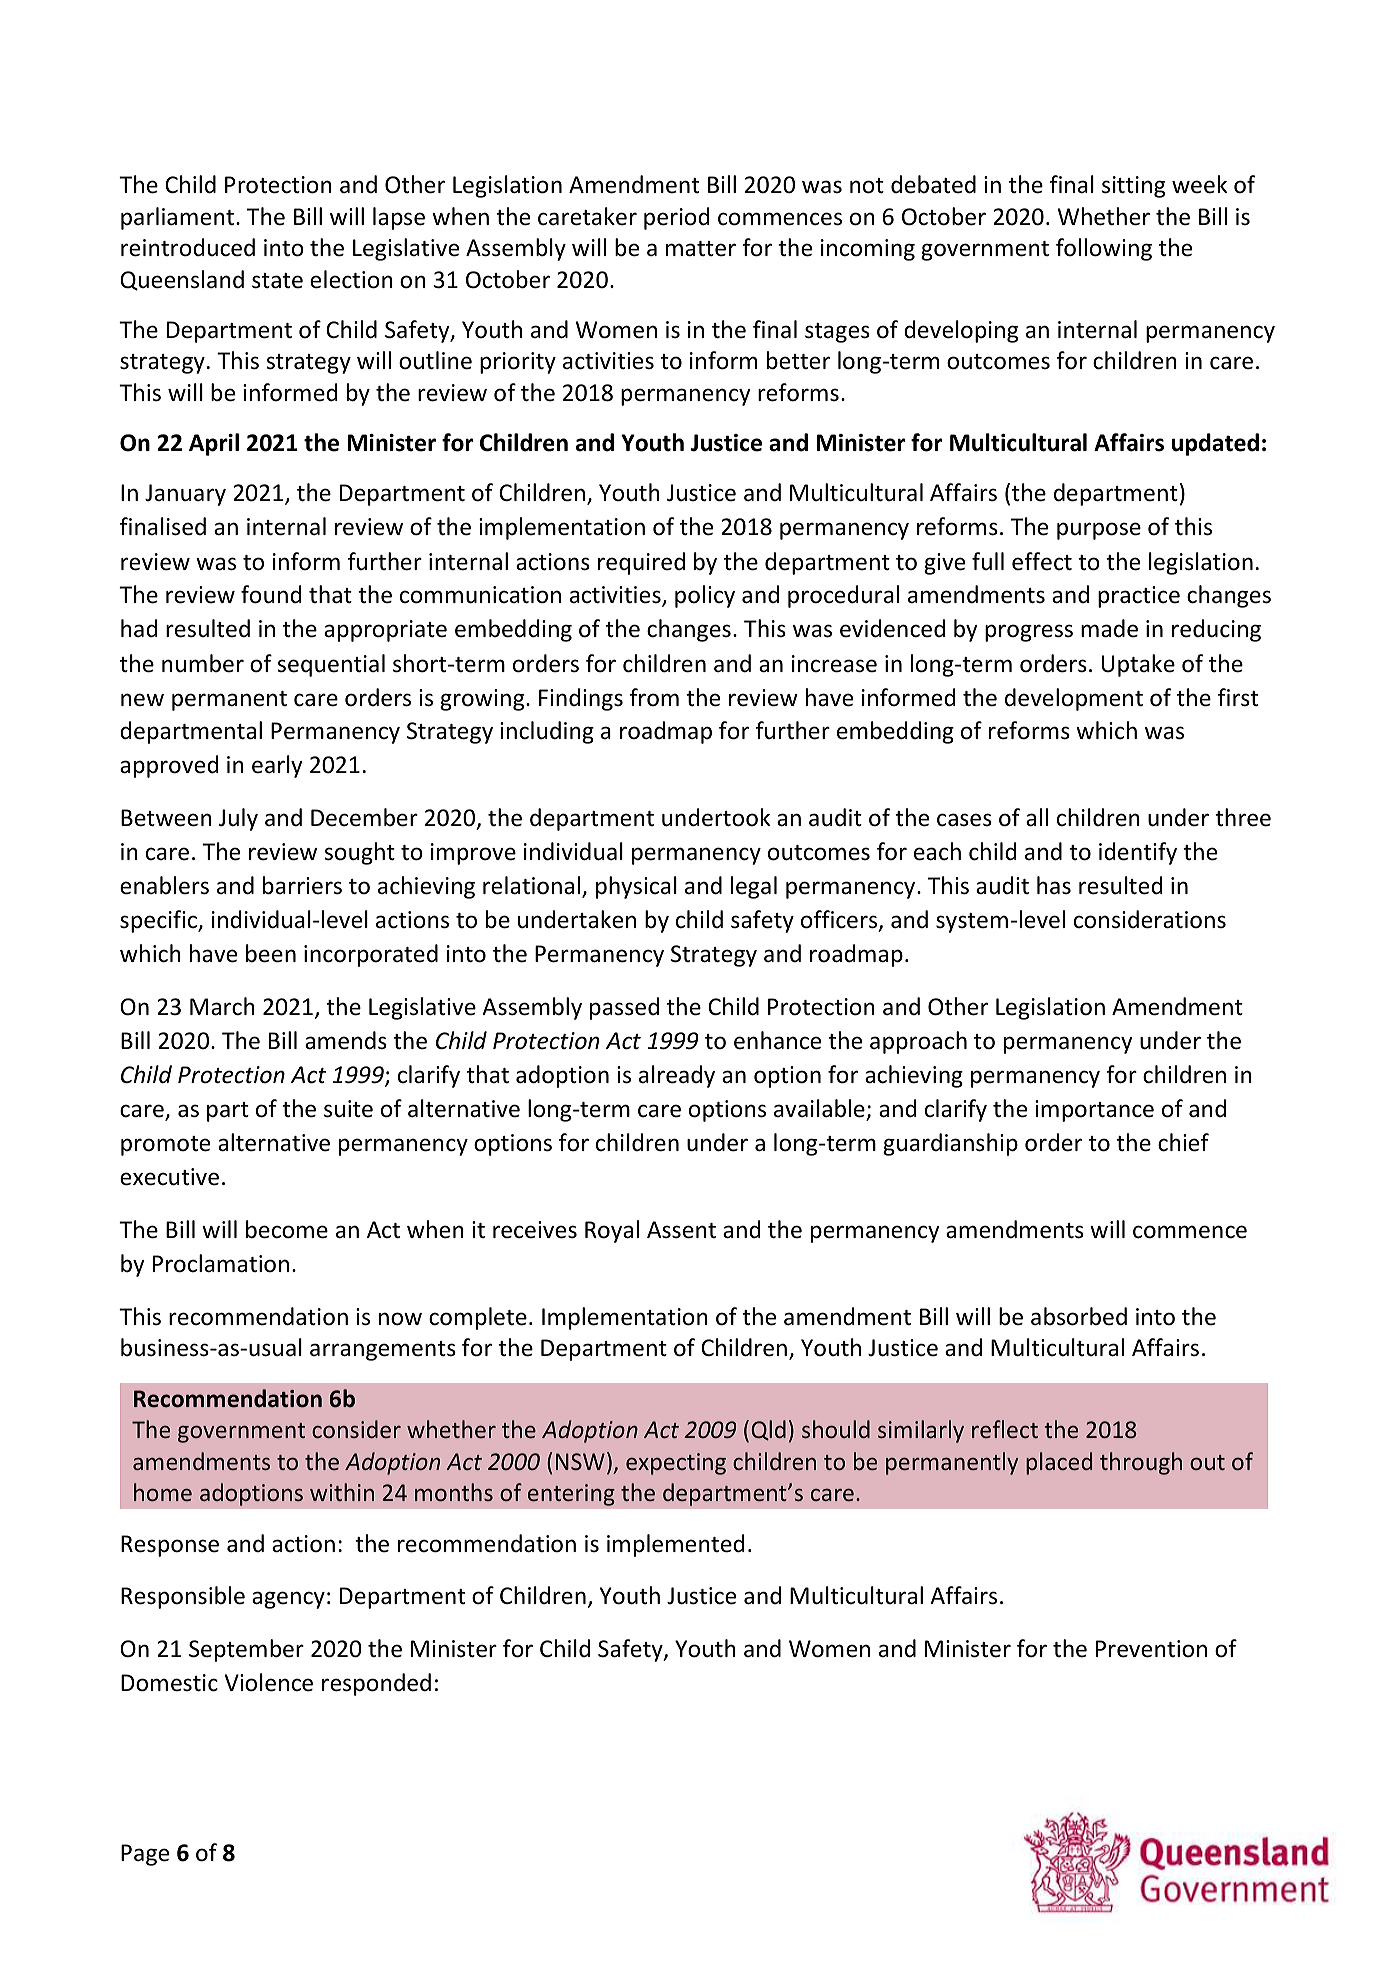  What do you see at coordinates (1104, 249) in the screenshot?
I see `following` at bounding box center [1104, 249].
